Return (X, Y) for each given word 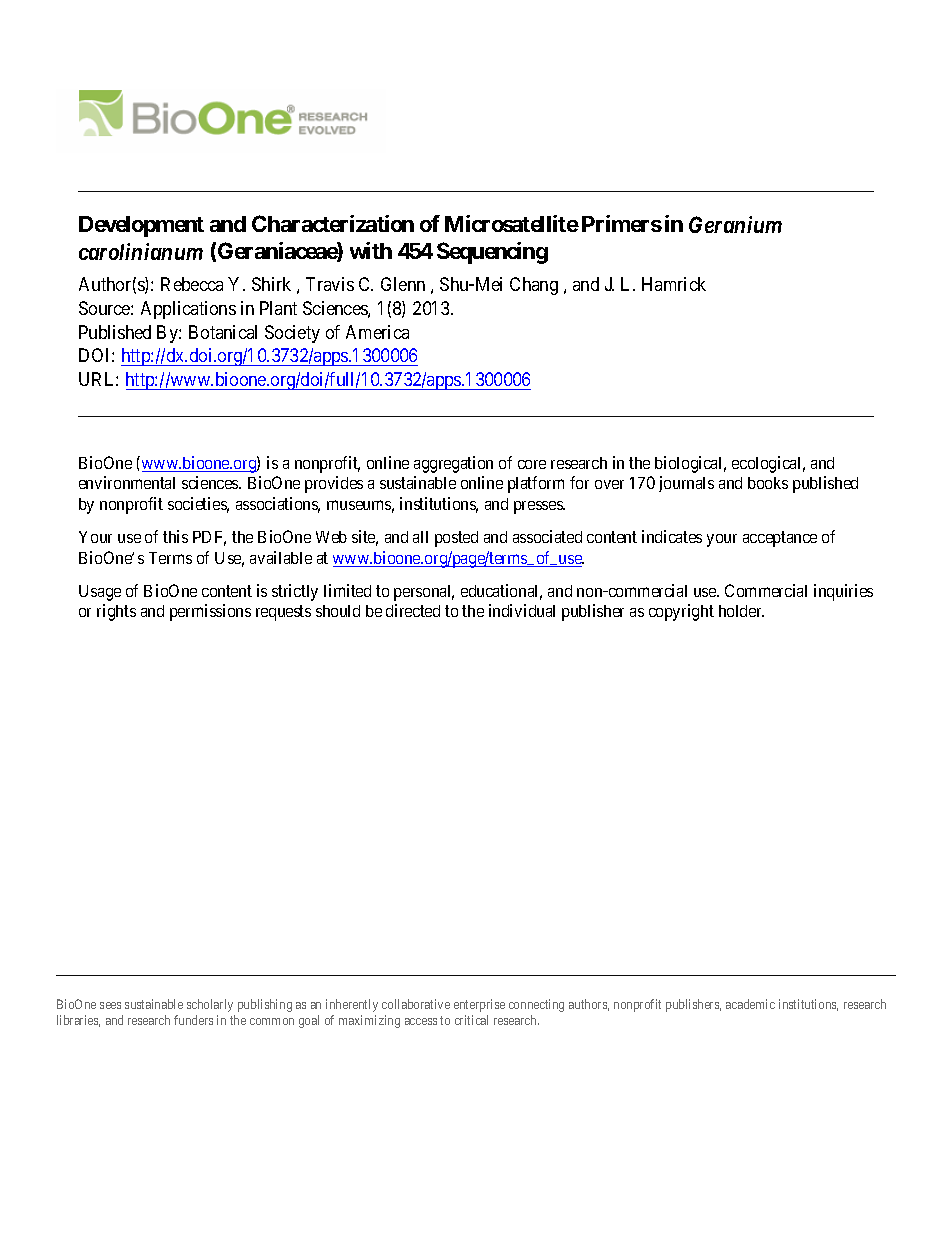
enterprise (479, 1005)
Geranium (735, 224)
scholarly (210, 1005)
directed (413, 610)
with (371, 250)
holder (741, 611)
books (768, 483)
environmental (127, 482)
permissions (210, 612)
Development (141, 226)
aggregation (453, 464)
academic (750, 1004)
